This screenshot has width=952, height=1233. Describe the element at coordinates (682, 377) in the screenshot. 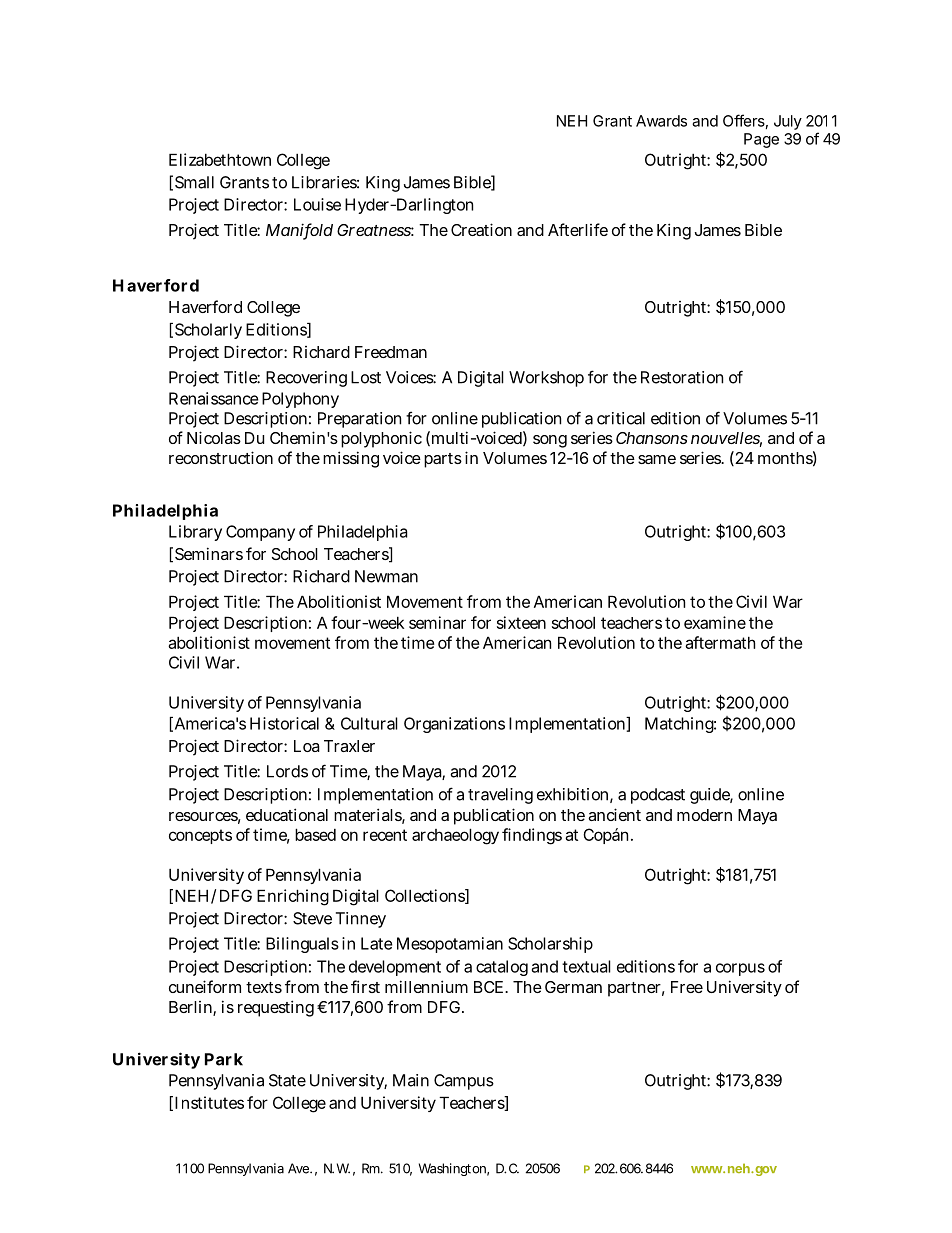

I see `Restoration` at that location.
